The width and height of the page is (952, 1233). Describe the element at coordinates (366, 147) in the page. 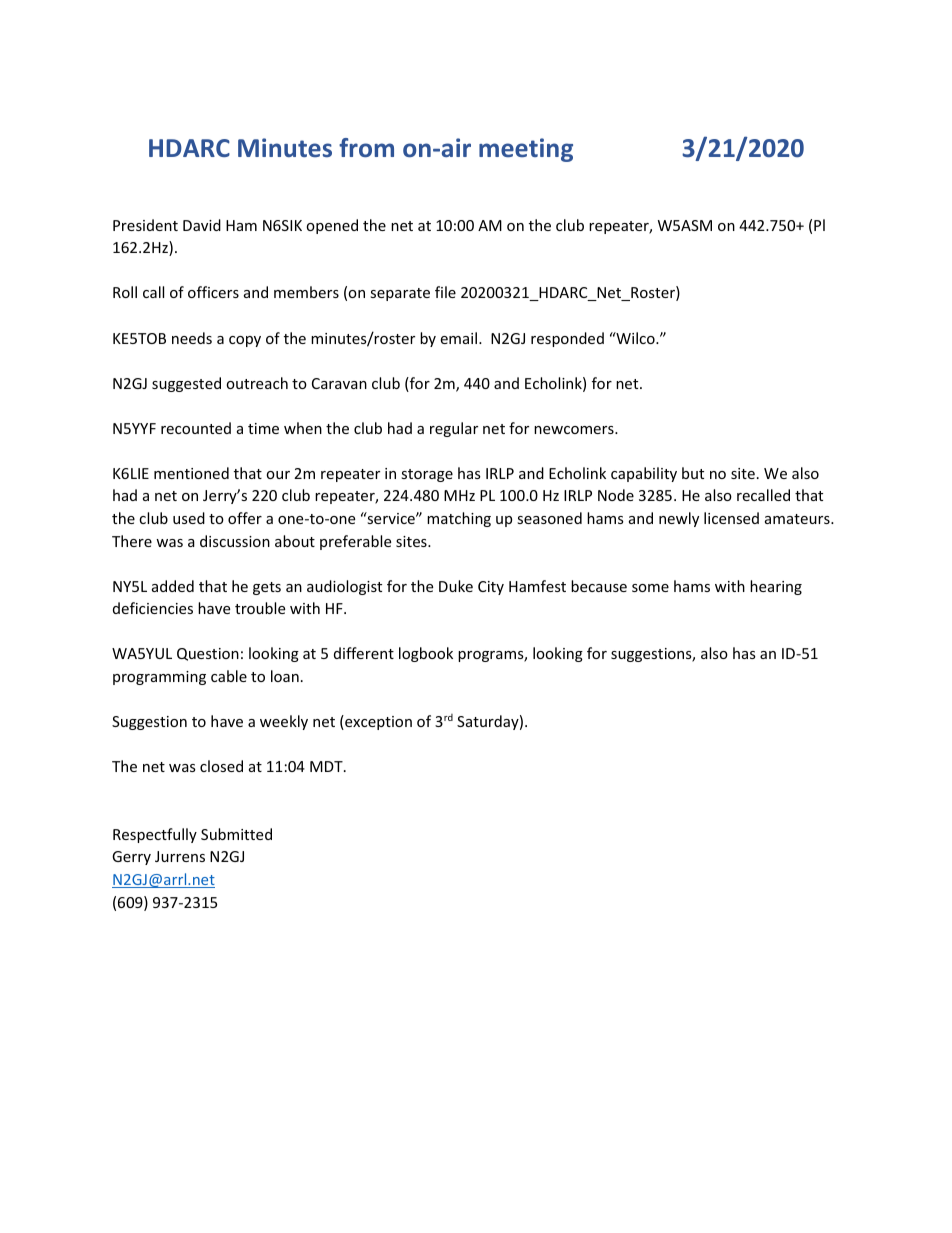

I see `from` at that location.
